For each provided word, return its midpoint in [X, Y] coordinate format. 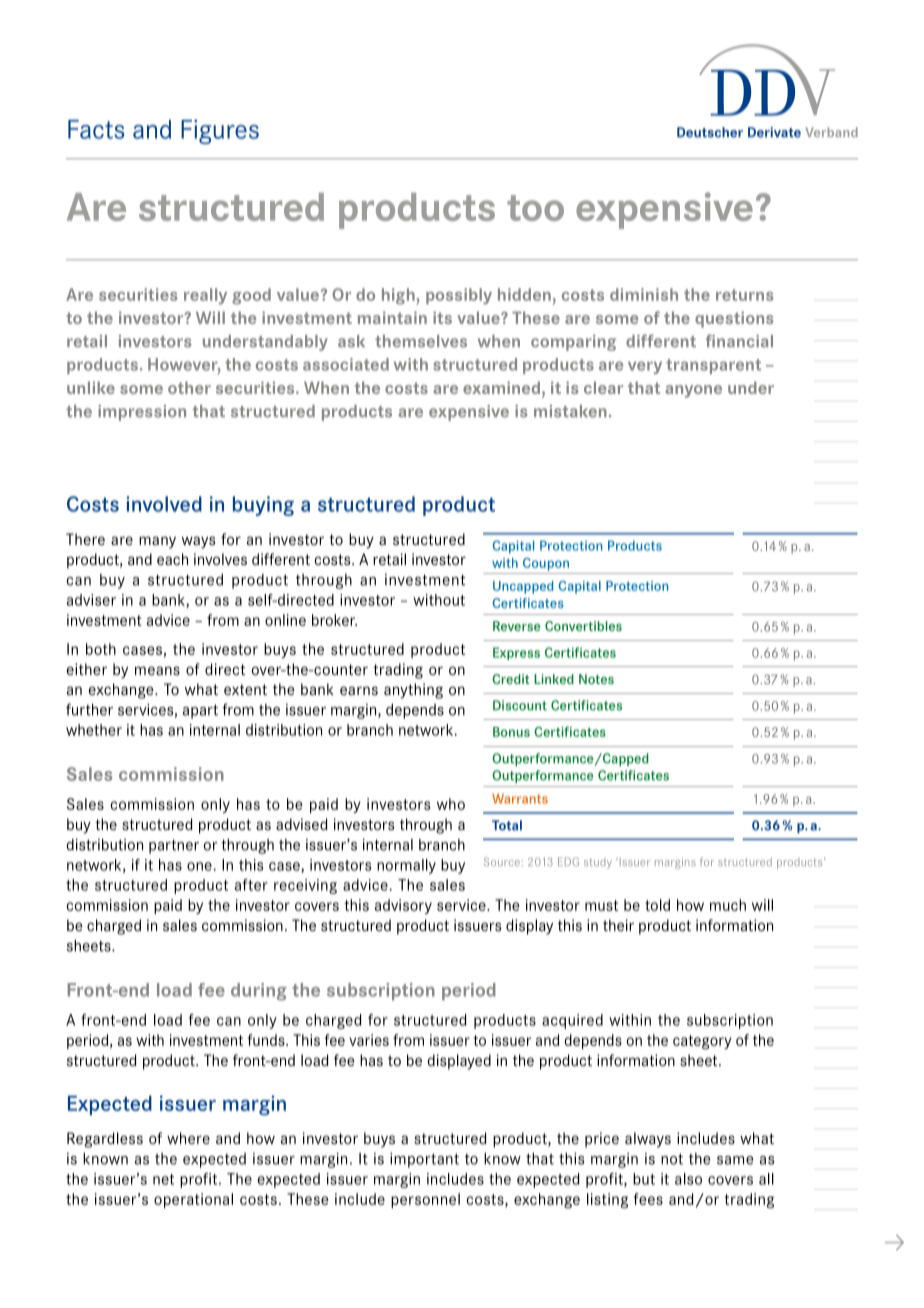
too [535, 208]
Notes [596, 679]
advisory [403, 906]
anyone [693, 391]
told [657, 905]
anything [413, 691]
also [688, 1179]
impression [142, 413]
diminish [644, 294]
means [157, 670]
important [424, 1160]
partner [174, 847]
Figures [220, 131]
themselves [421, 341]
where [188, 1138]
